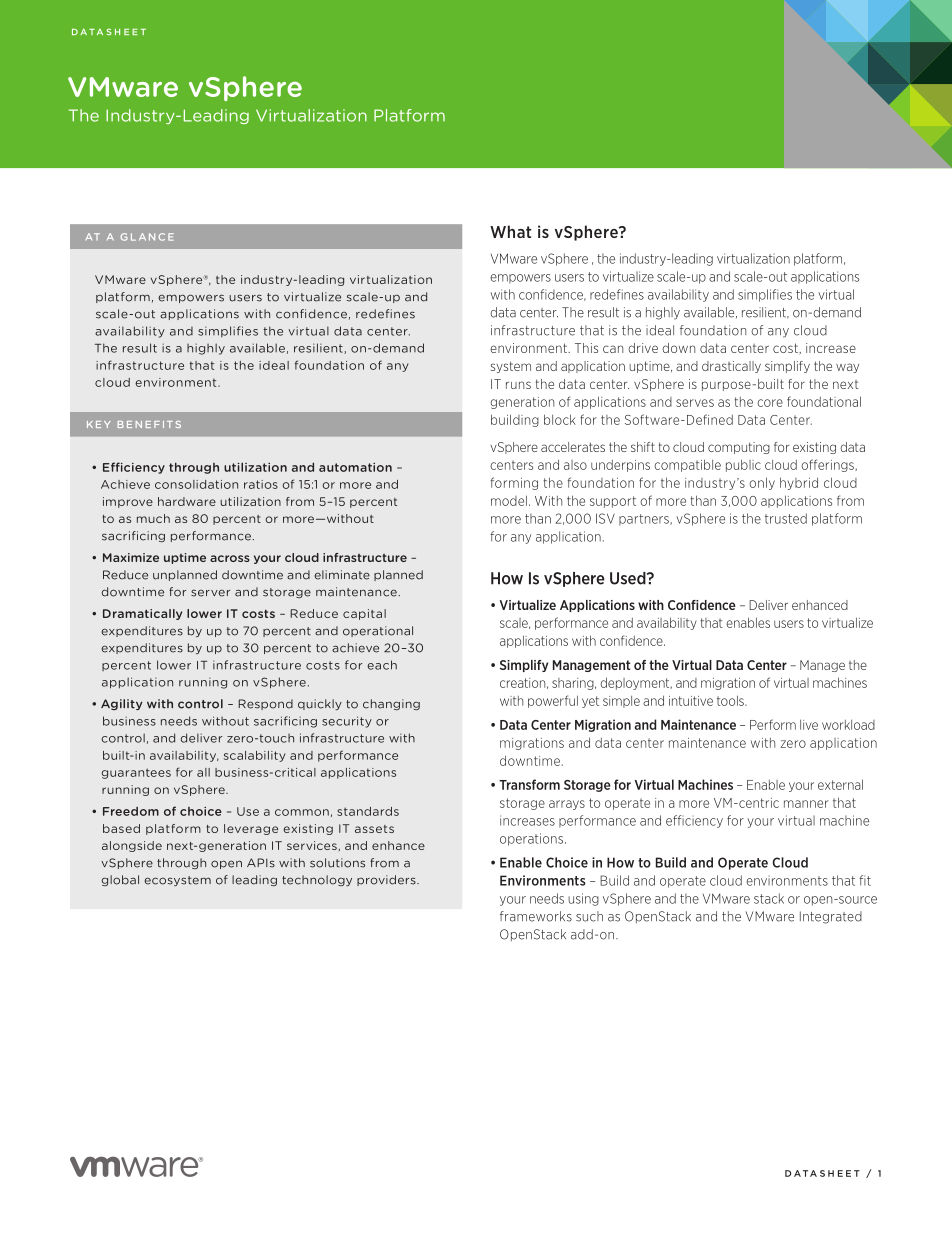 This image has height=1233, width=952. What do you see at coordinates (518, 385) in the image?
I see `runs` at bounding box center [518, 385].
